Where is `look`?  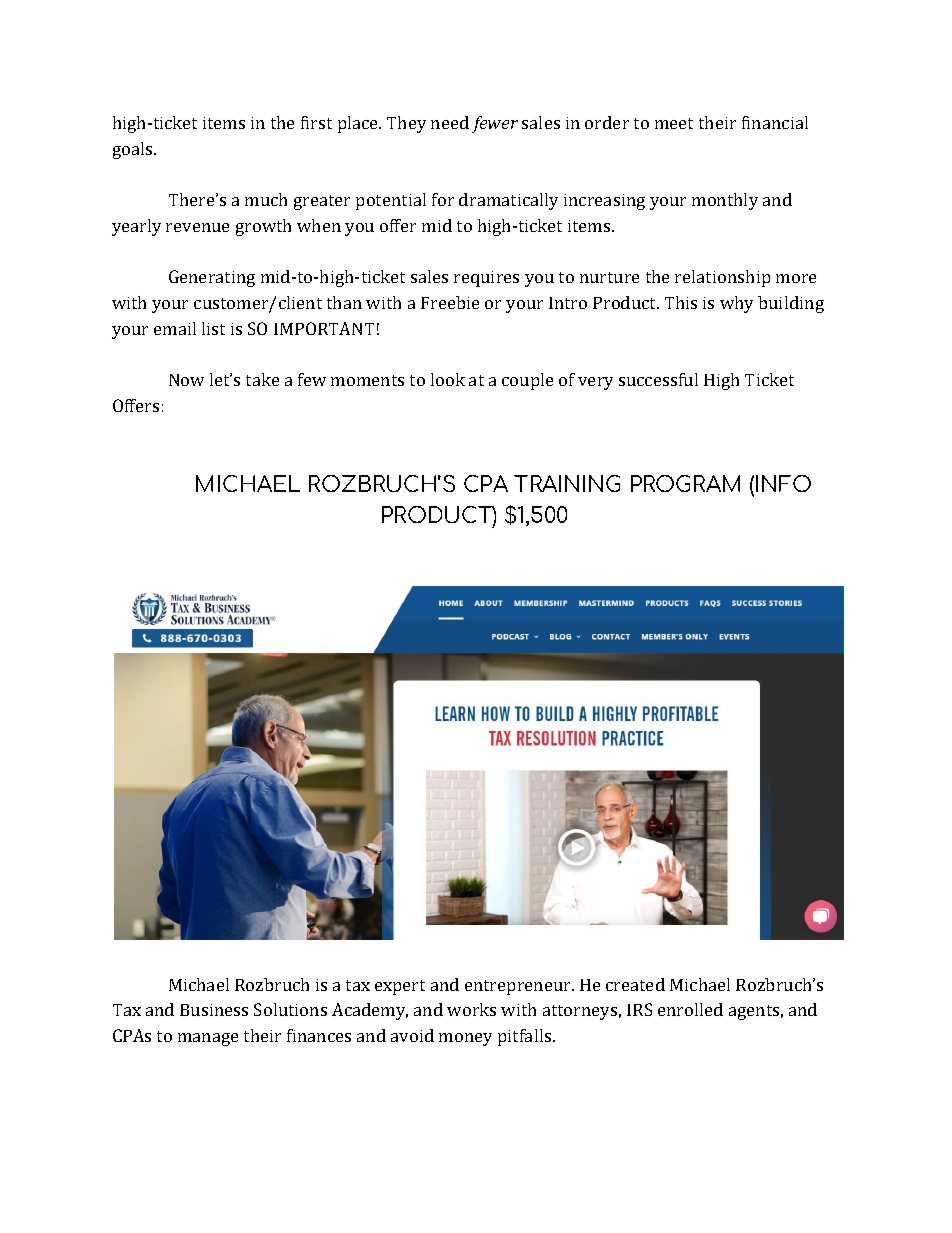
look is located at coordinates (448, 379).
